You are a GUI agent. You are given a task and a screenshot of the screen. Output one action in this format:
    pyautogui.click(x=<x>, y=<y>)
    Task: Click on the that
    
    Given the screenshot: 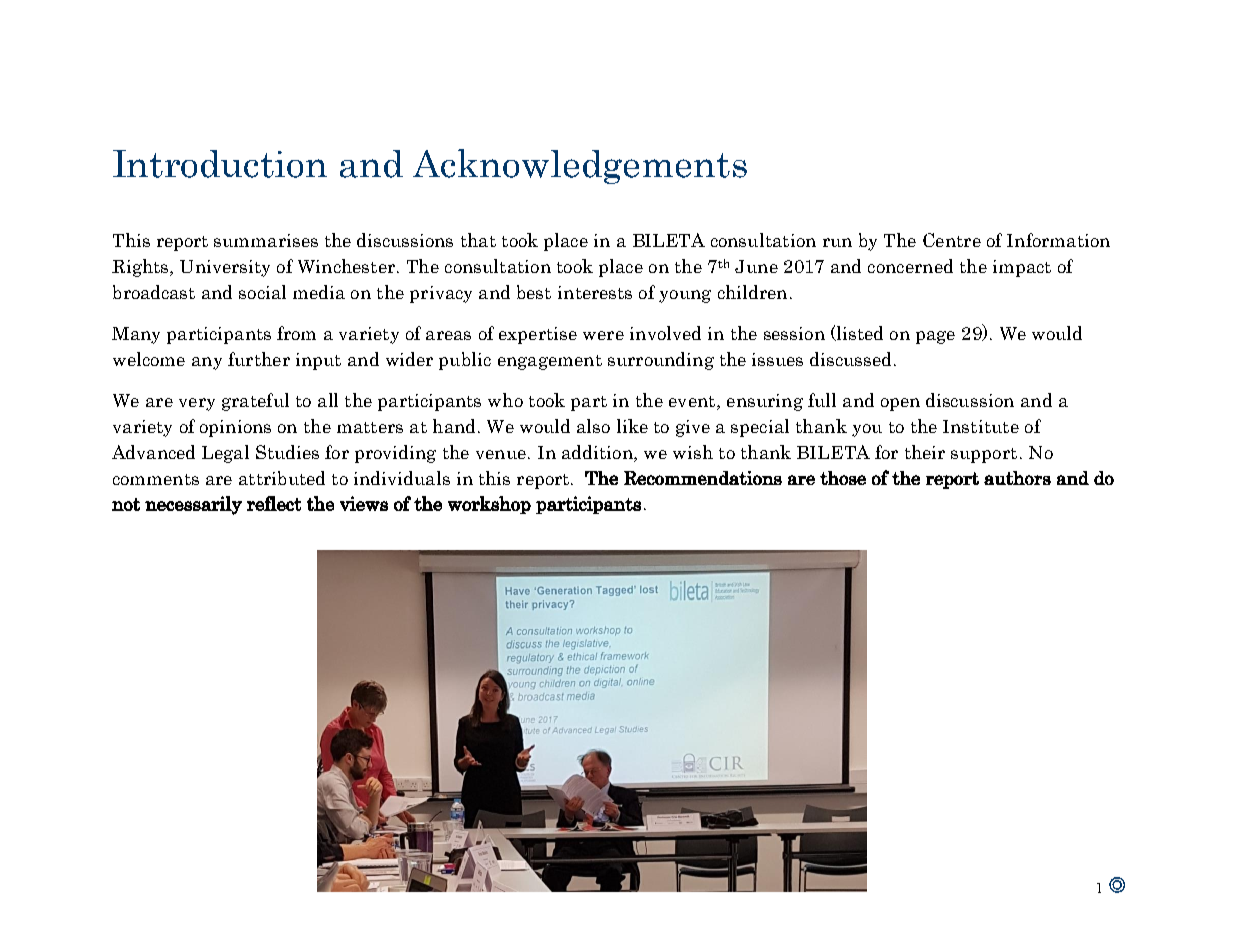 What is the action you would take?
    pyautogui.click(x=478, y=240)
